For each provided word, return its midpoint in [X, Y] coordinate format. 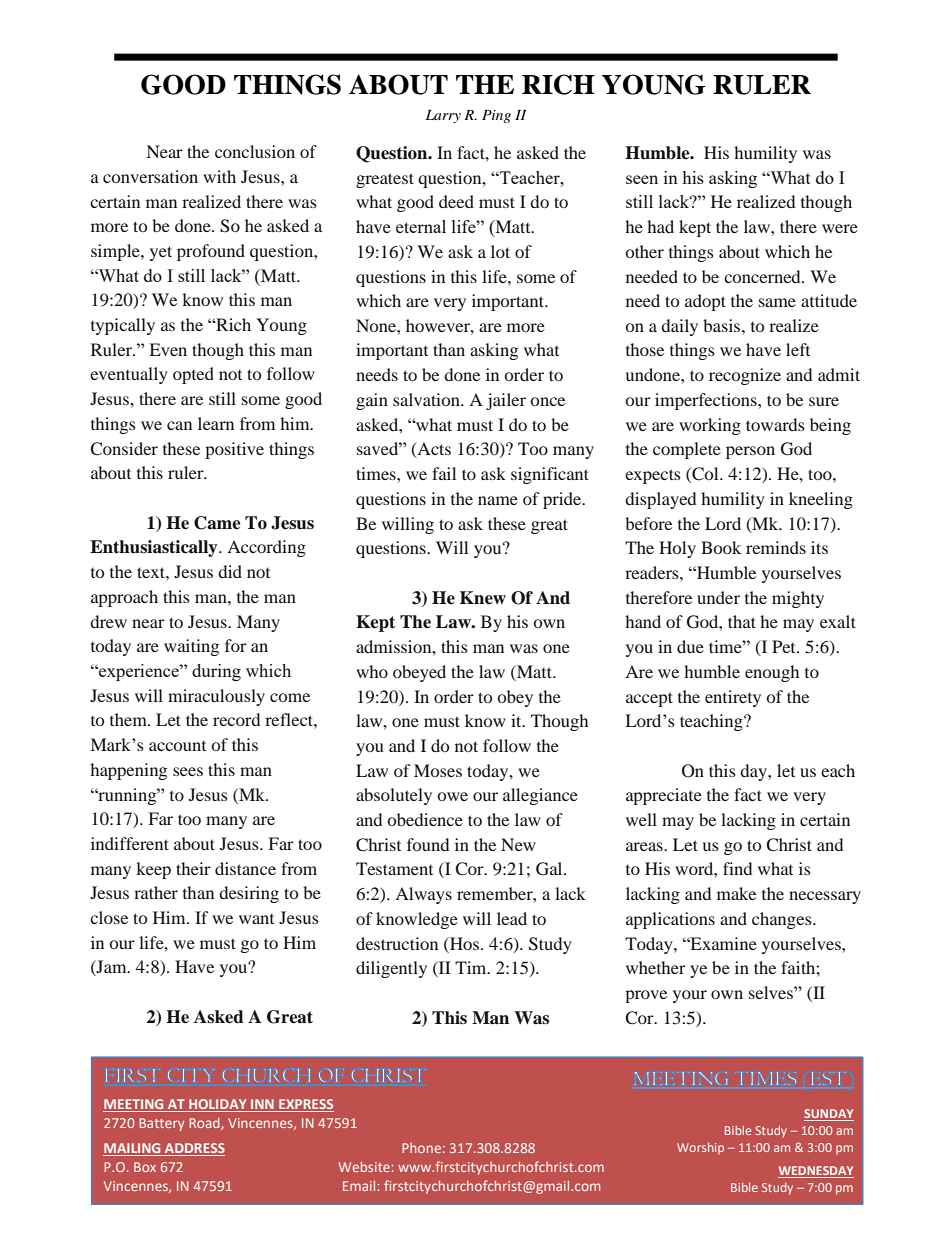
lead [512, 918]
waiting [191, 647]
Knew [483, 598]
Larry [443, 116]
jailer [506, 401]
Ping [496, 116]
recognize [745, 376]
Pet [785, 646]
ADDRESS [194, 1149]
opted [193, 375]
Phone [421, 1148]
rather [156, 892]
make [736, 893]
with [219, 176]
